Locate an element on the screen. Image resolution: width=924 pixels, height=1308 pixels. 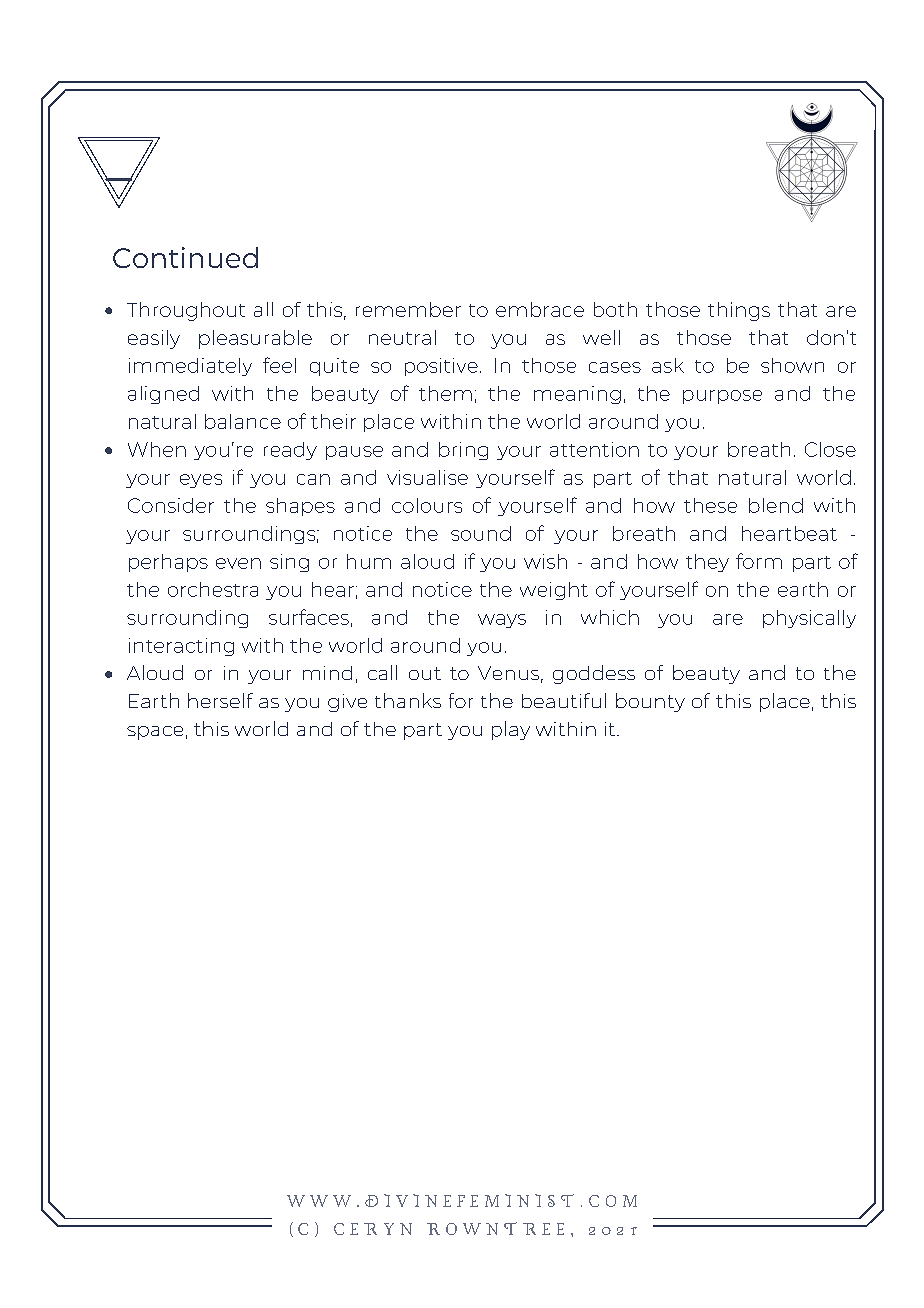
purpose is located at coordinates (722, 397).
